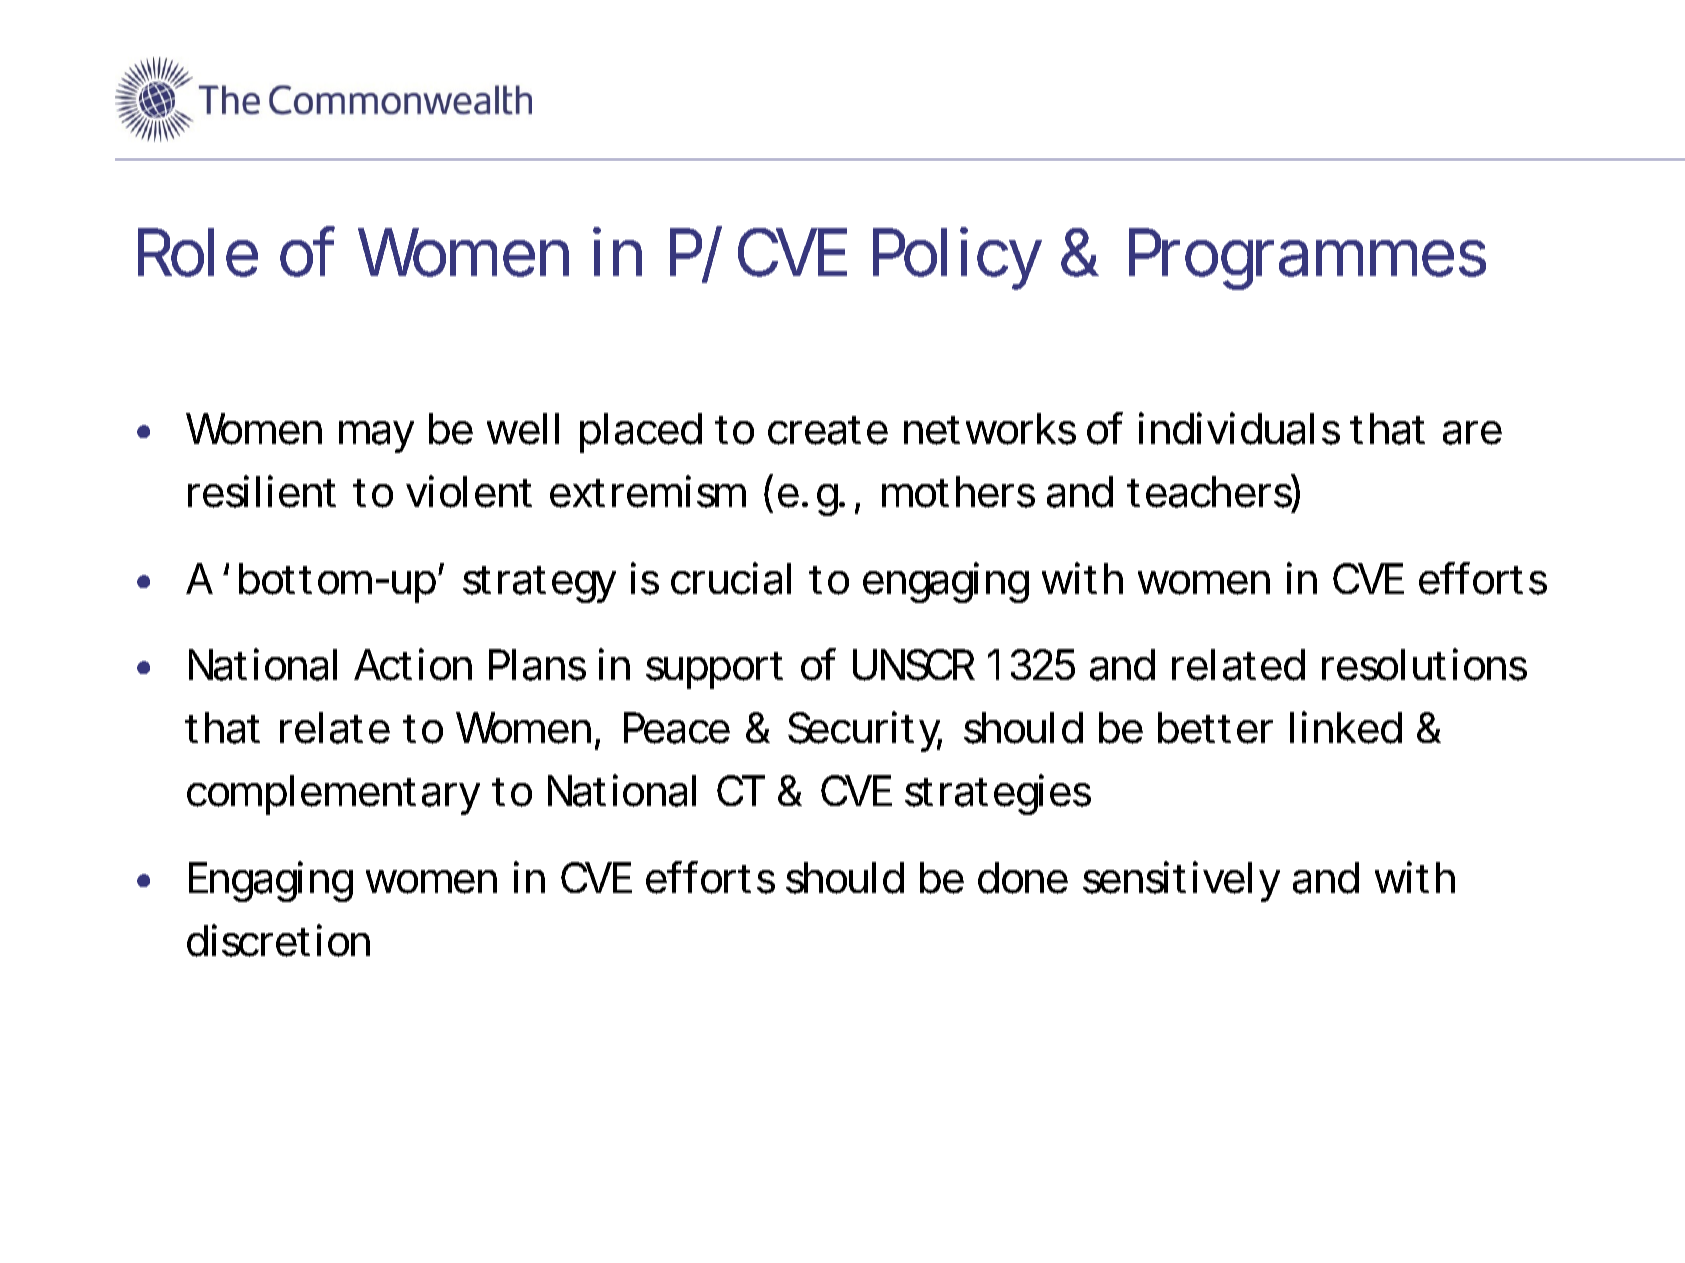 Image resolution: width=1685 pixels, height=1263 pixels. Describe the element at coordinates (262, 491) in the document. I see `resilient` at that location.
